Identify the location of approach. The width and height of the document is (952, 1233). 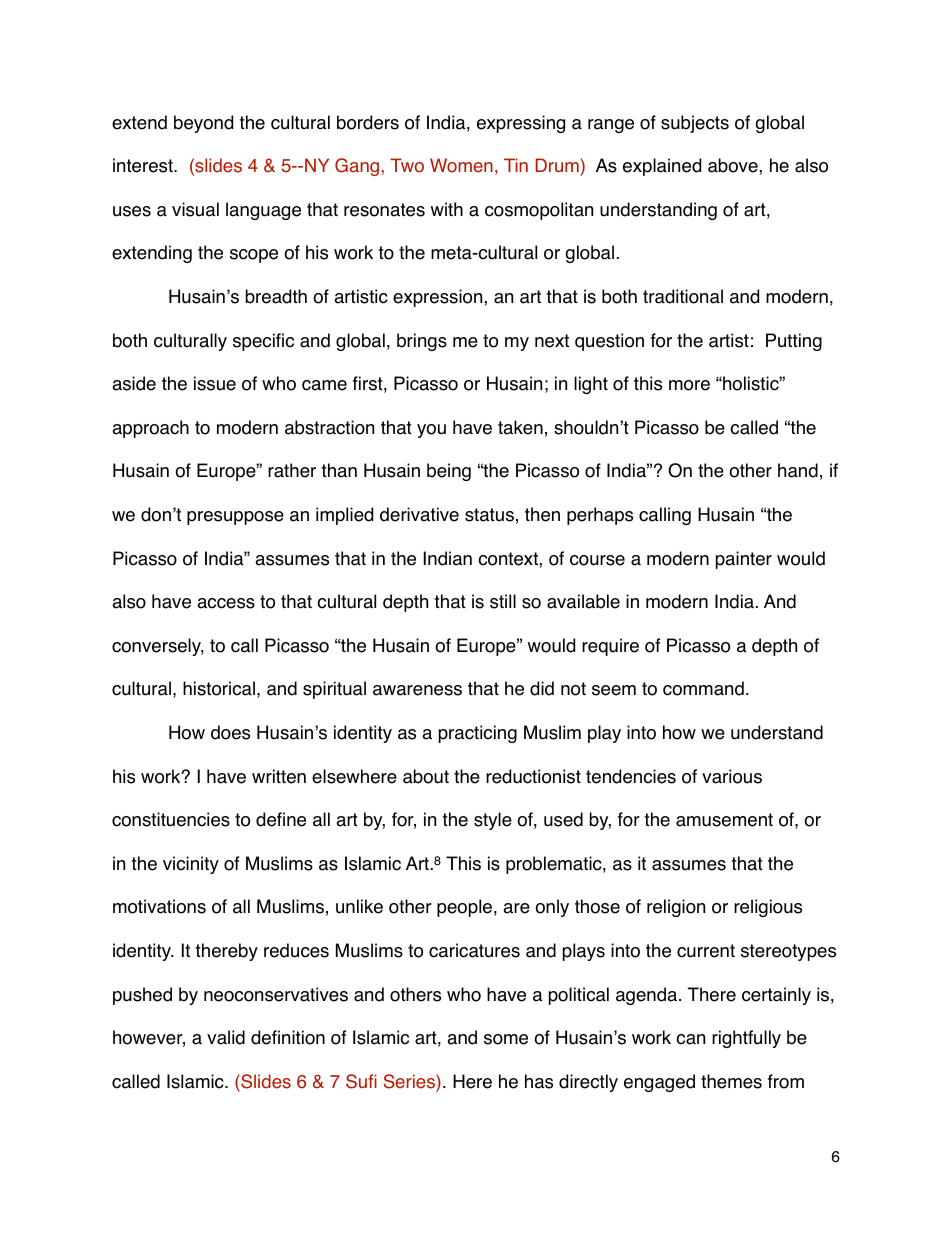
(150, 429).
